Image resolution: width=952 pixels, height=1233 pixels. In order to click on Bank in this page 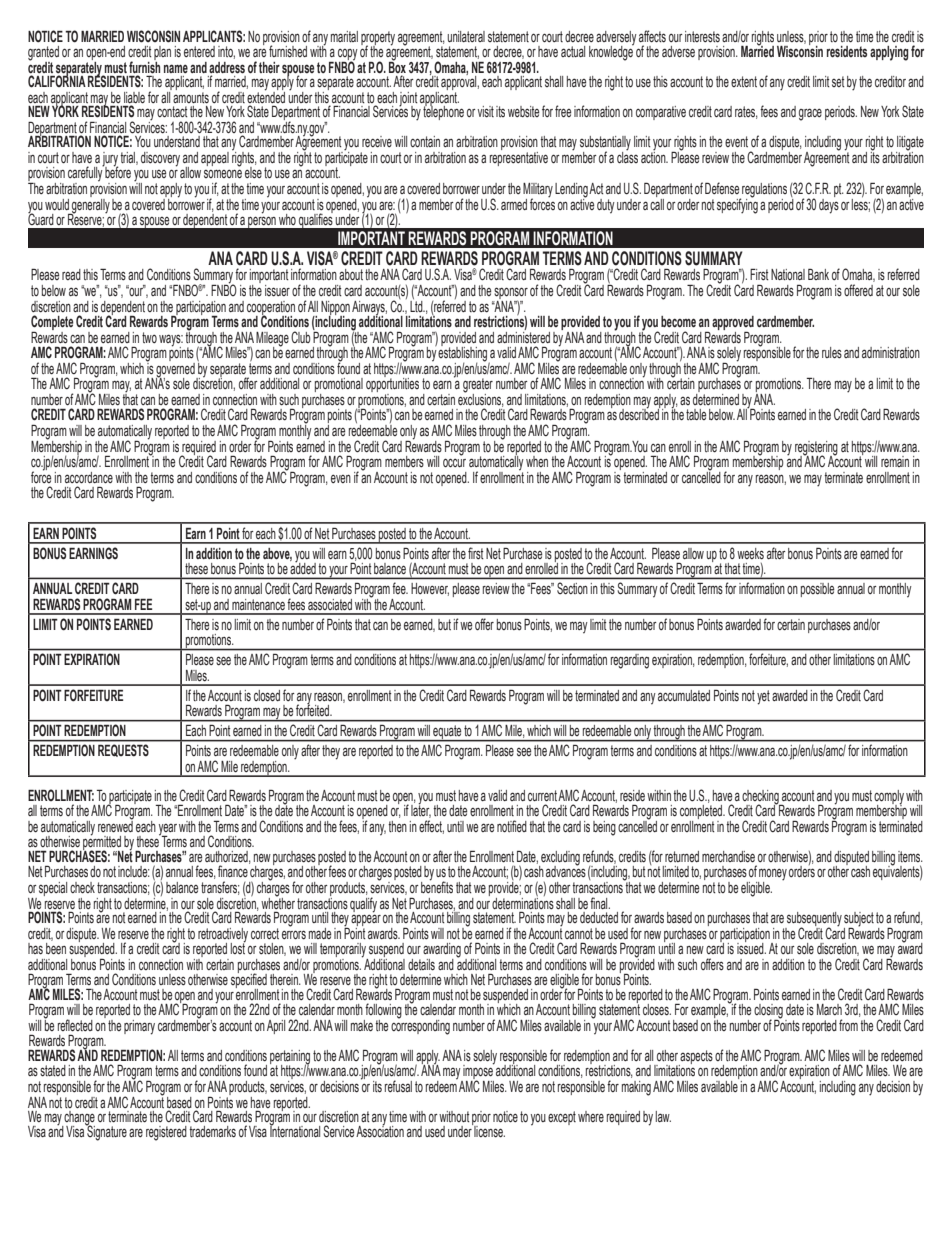, I will do `click(818, 274)`.
